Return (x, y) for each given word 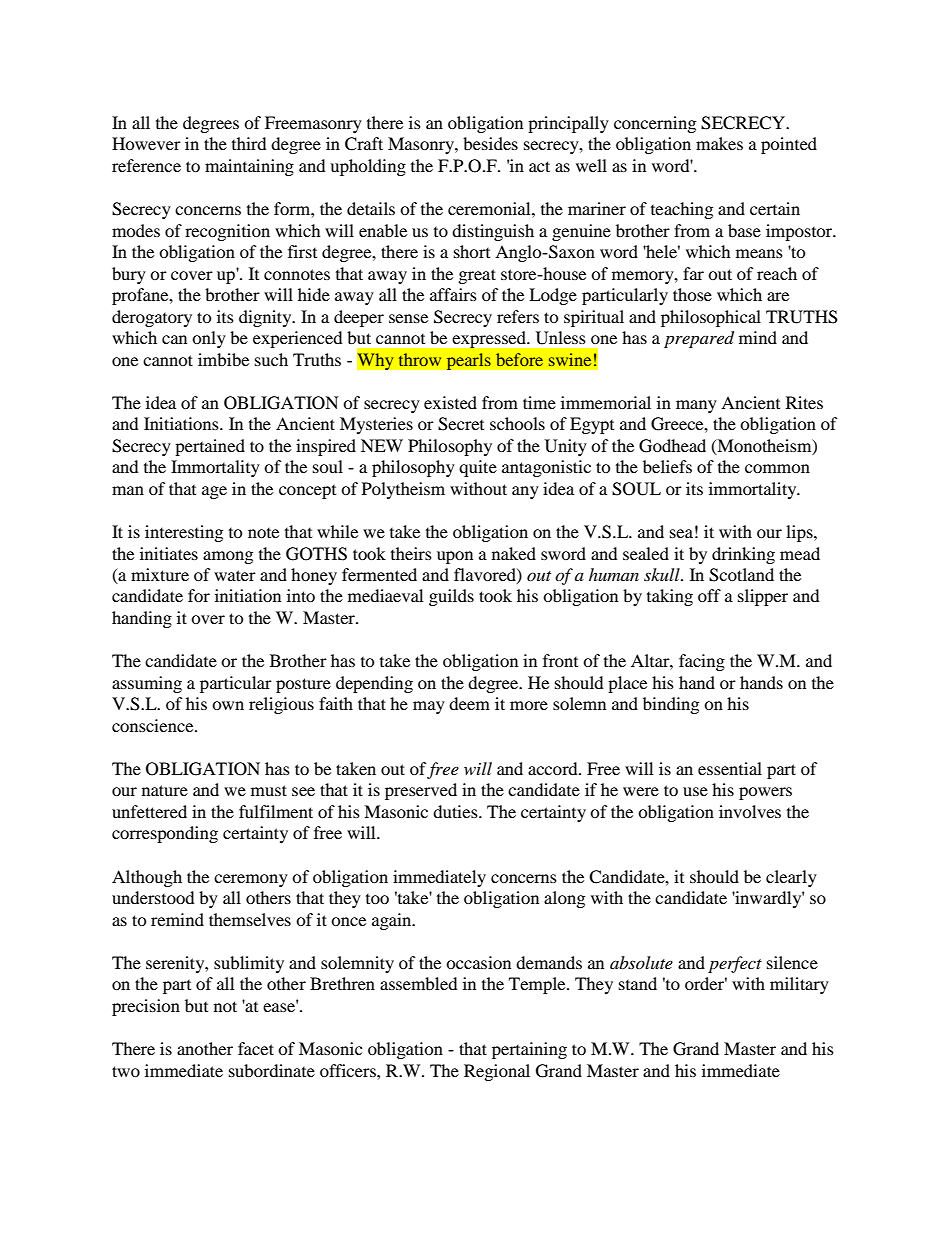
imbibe (223, 359)
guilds (451, 597)
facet (256, 1048)
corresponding (165, 834)
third (249, 143)
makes (719, 143)
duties (456, 811)
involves (750, 811)
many (696, 406)
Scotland (741, 575)
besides (490, 143)
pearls (468, 361)
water (235, 575)
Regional (497, 1072)
